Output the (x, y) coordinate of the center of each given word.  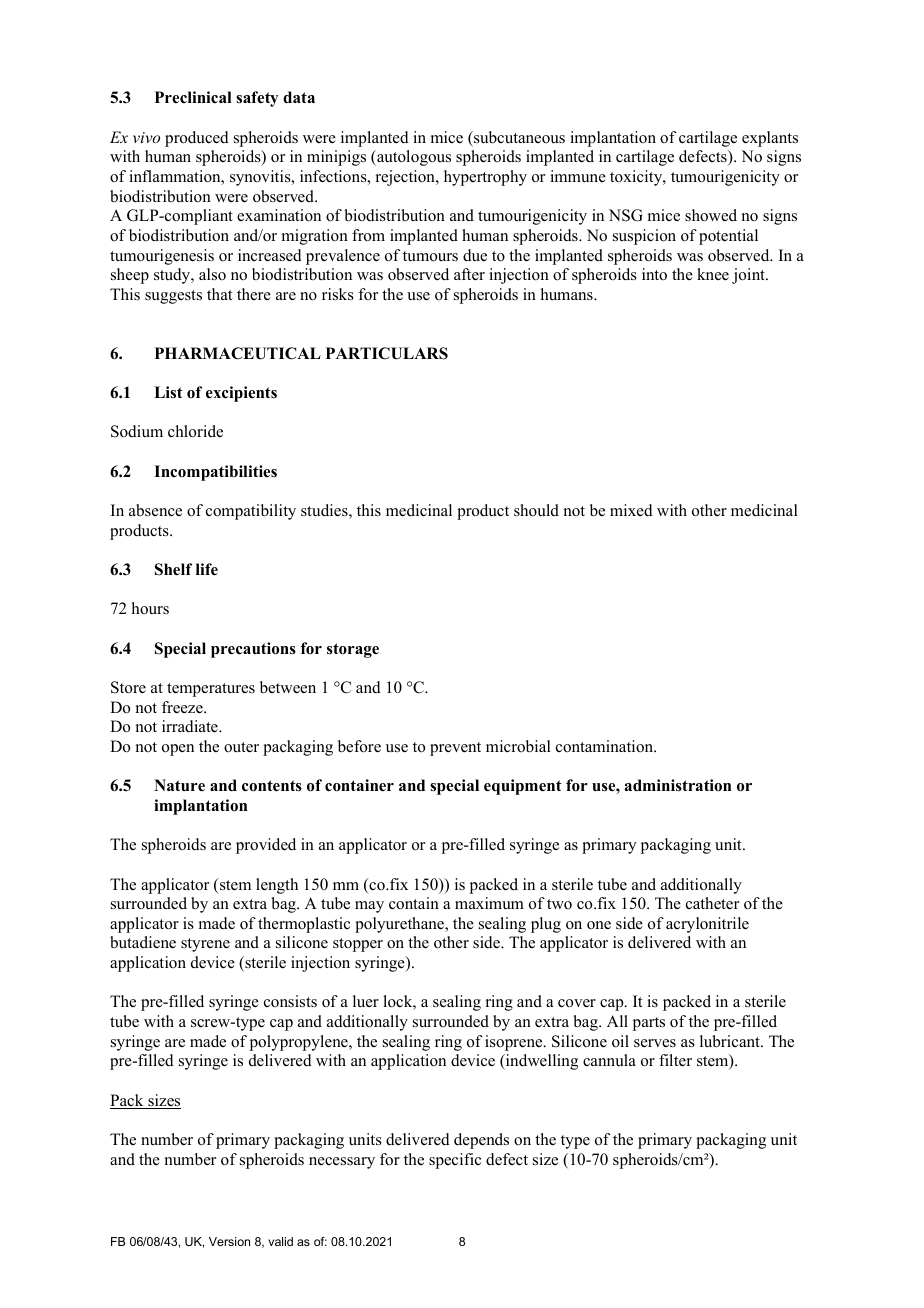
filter (675, 1060)
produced (197, 139)
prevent (455, 749)
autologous (413, 158)
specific (455, 1161)
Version (229, 1241)
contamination (606, 746)
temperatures (211, 690)
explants (770, 139)
